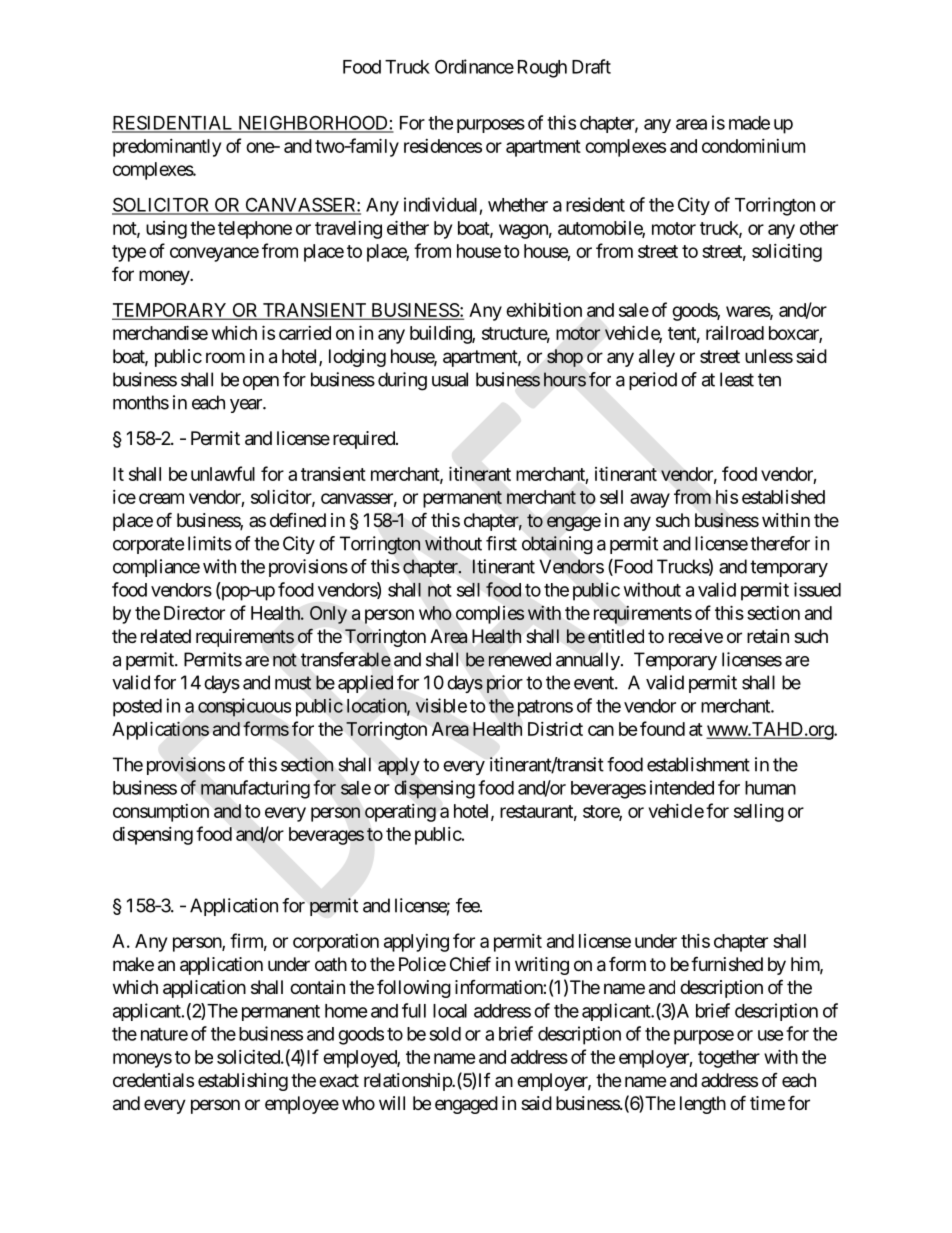  What do you see at coordinates (247, 406) in the screenshot?
I see `year` at bounding box center [247, 406].
